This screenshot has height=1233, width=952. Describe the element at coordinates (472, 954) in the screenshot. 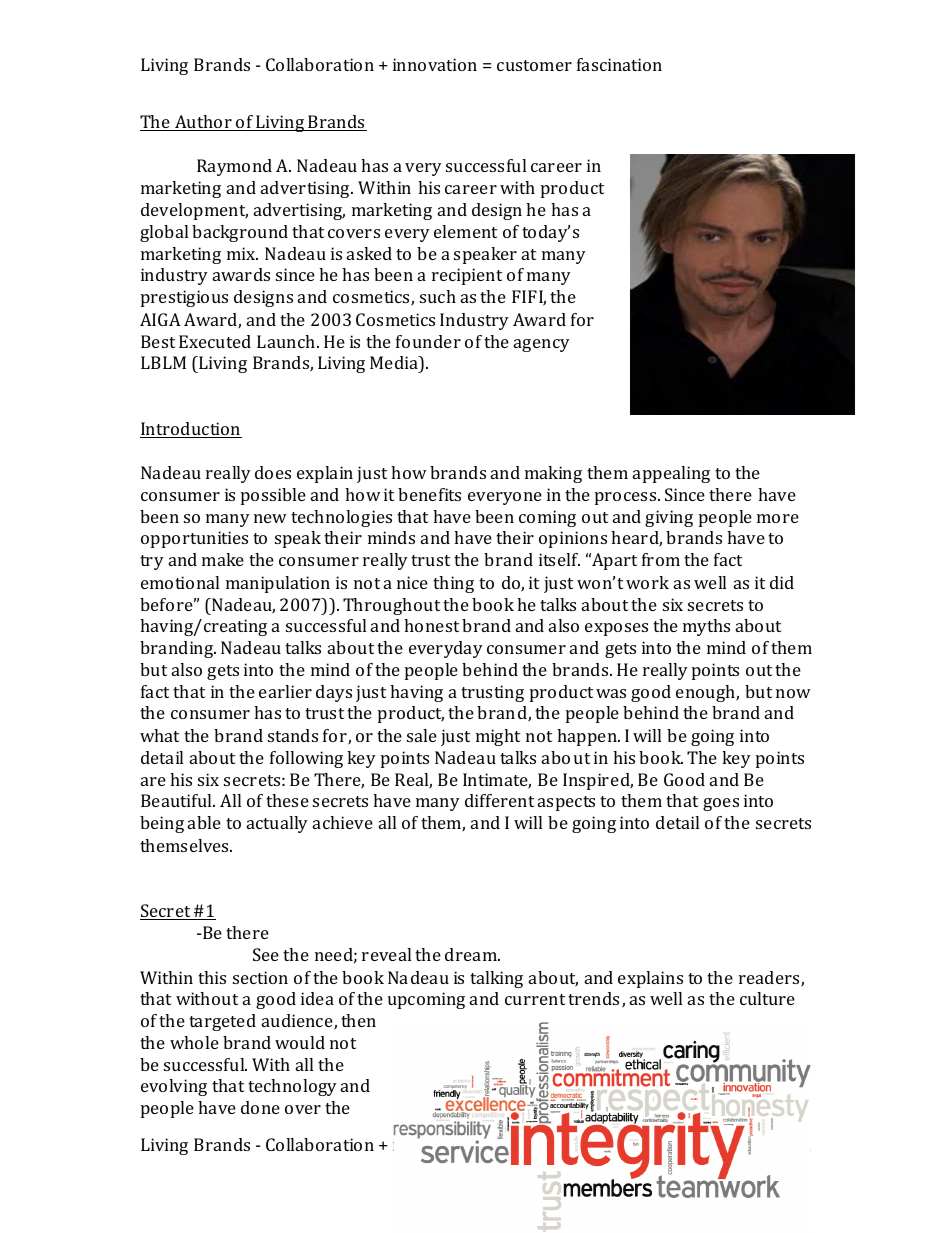

I see `dream` at that location.
